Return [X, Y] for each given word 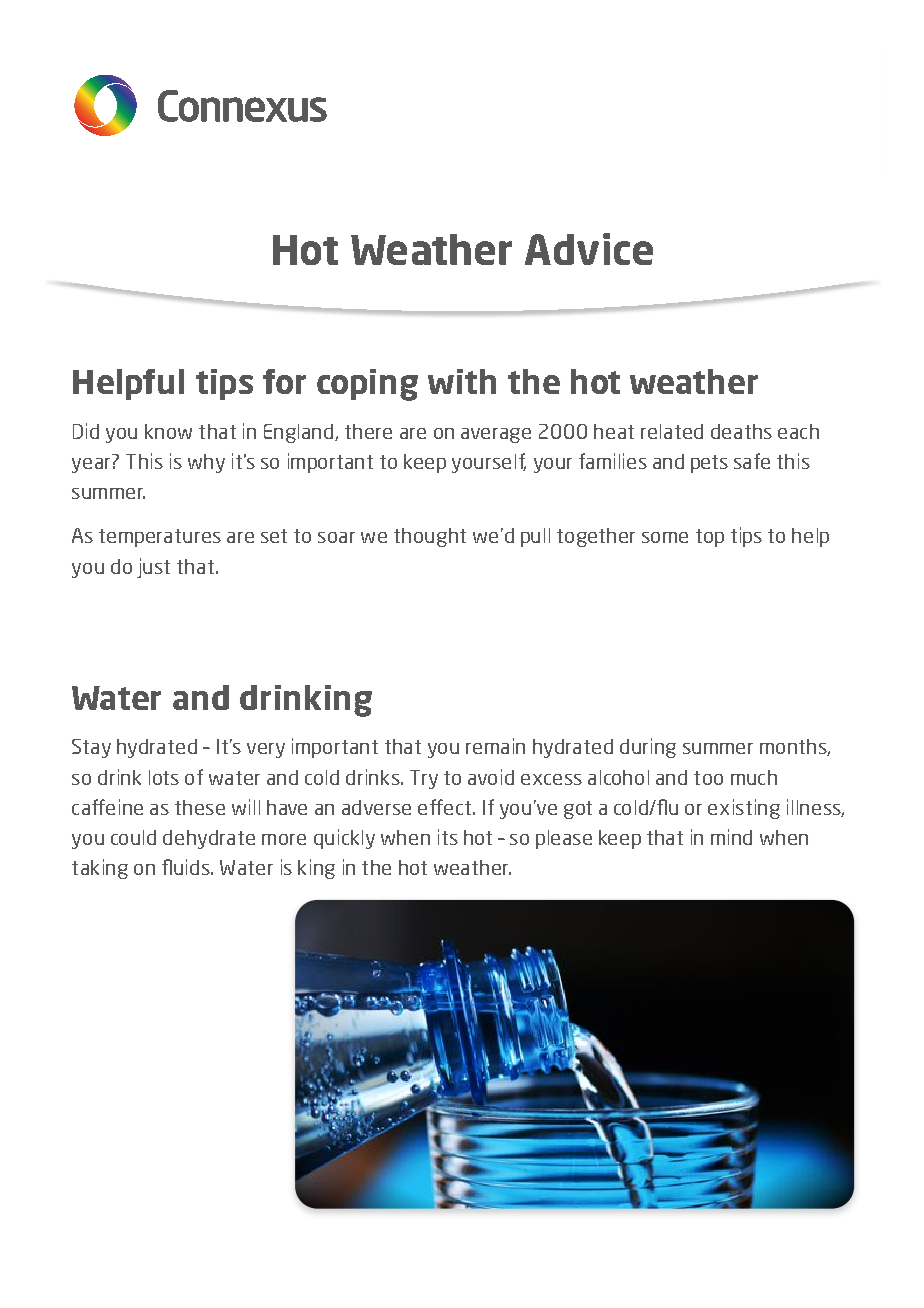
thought [430, 537]
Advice [589, 249]
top [710, 538]
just [153, 568]
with [462, 381]
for [284, 381]
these [200, 807]
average [496, 435]
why [206, 463]
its [448, 837]
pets [709, 464]
